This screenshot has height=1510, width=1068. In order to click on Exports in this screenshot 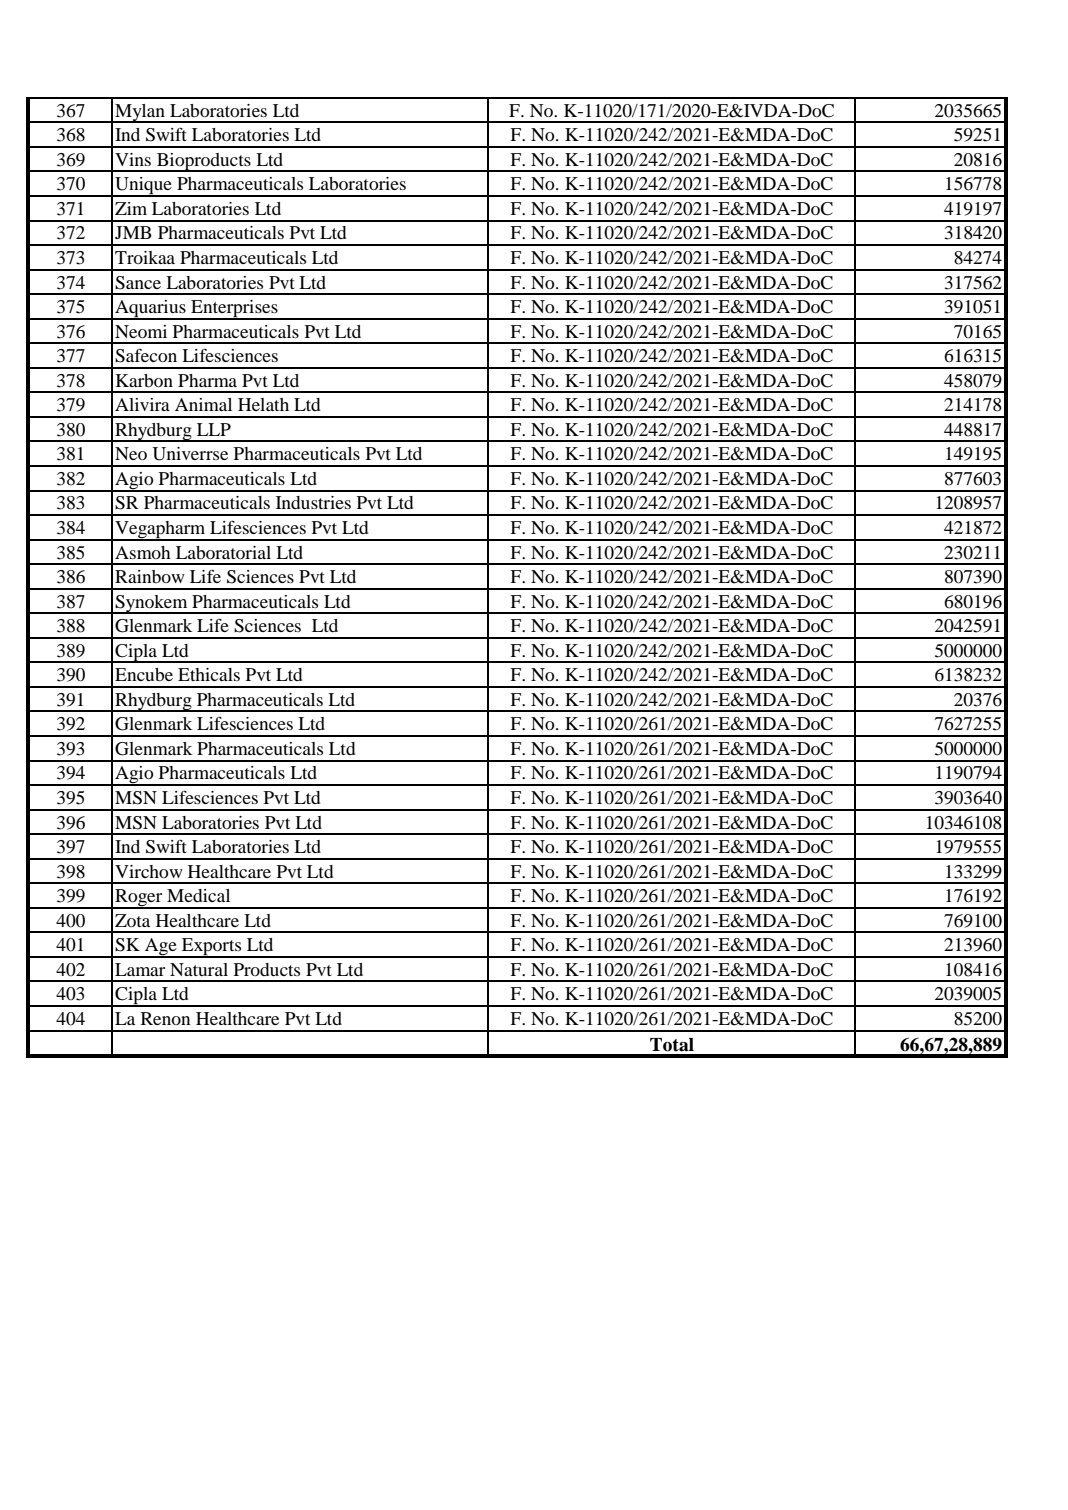, I will do `click(212, 948)`.
